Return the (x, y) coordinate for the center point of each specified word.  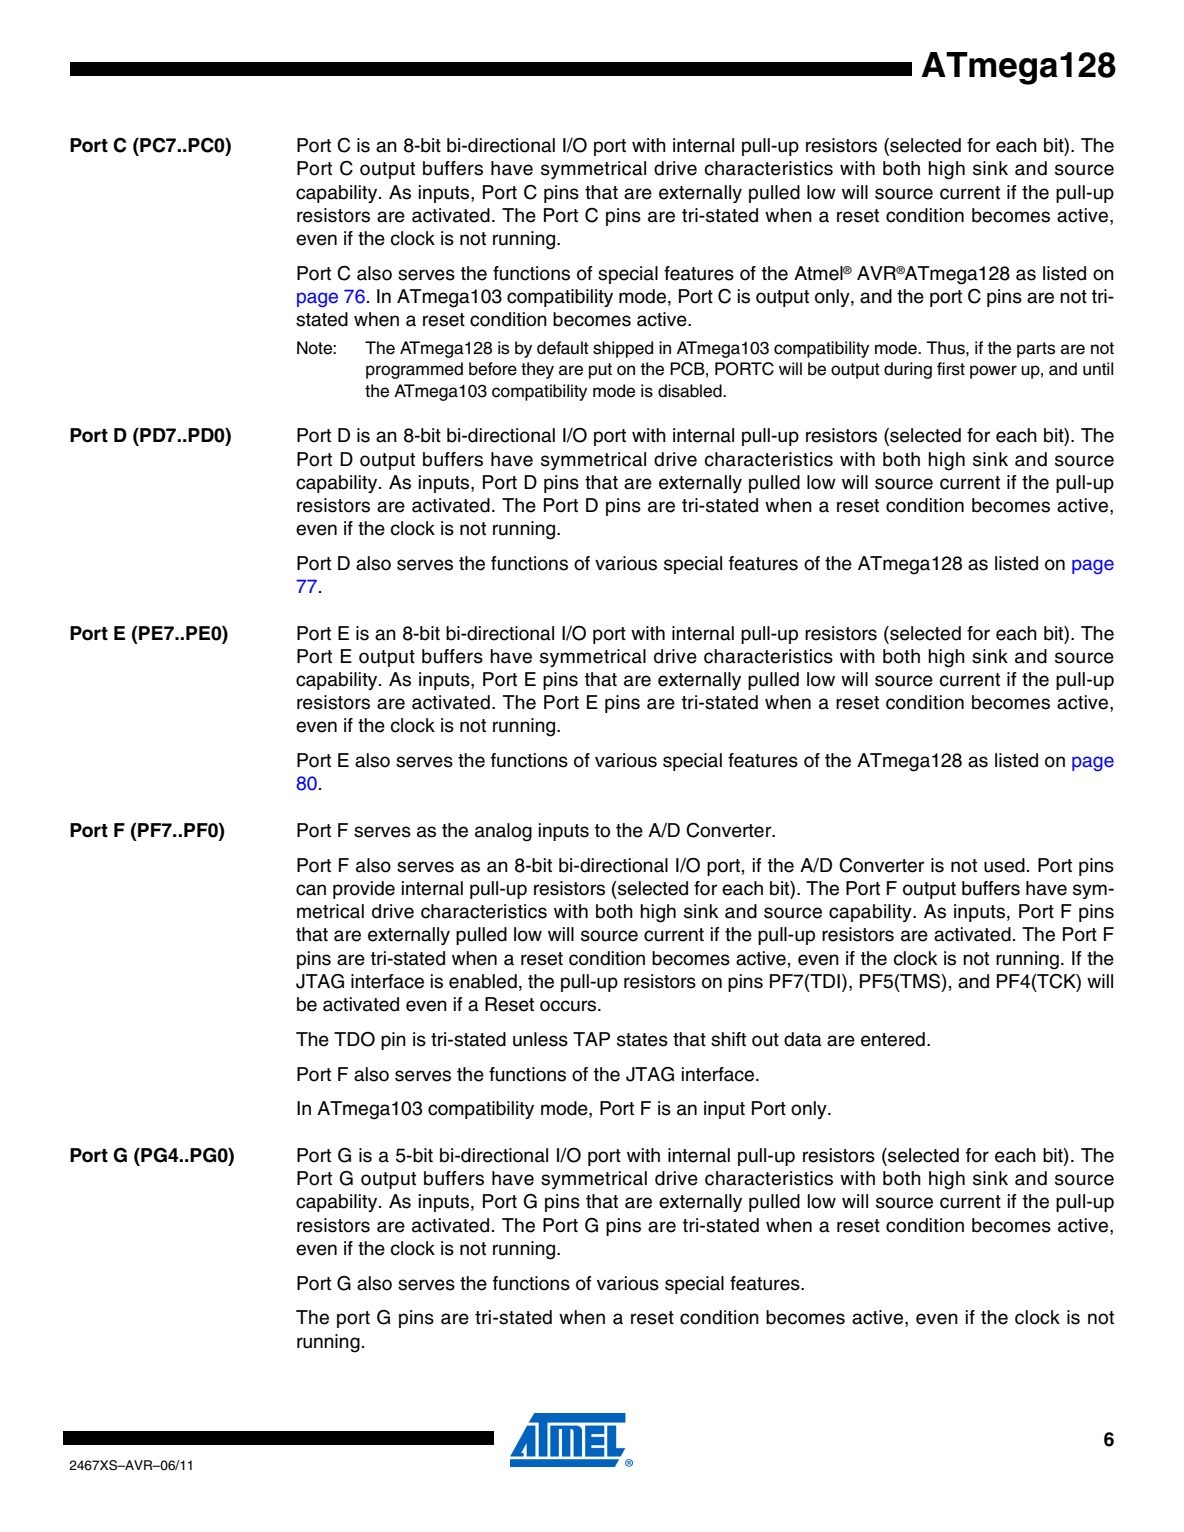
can (311, 890)
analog (503, 832)
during (908, 370)
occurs (569, 1006)
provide (364, 890)
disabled (691, 391)
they (537, 370)
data (803, 1039)
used (1004, 865)
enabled (483, 981)
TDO (354, 1039)
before (493, 369)
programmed (414, 370)
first (951, 369)
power (993, 372)
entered (893, 1039)
